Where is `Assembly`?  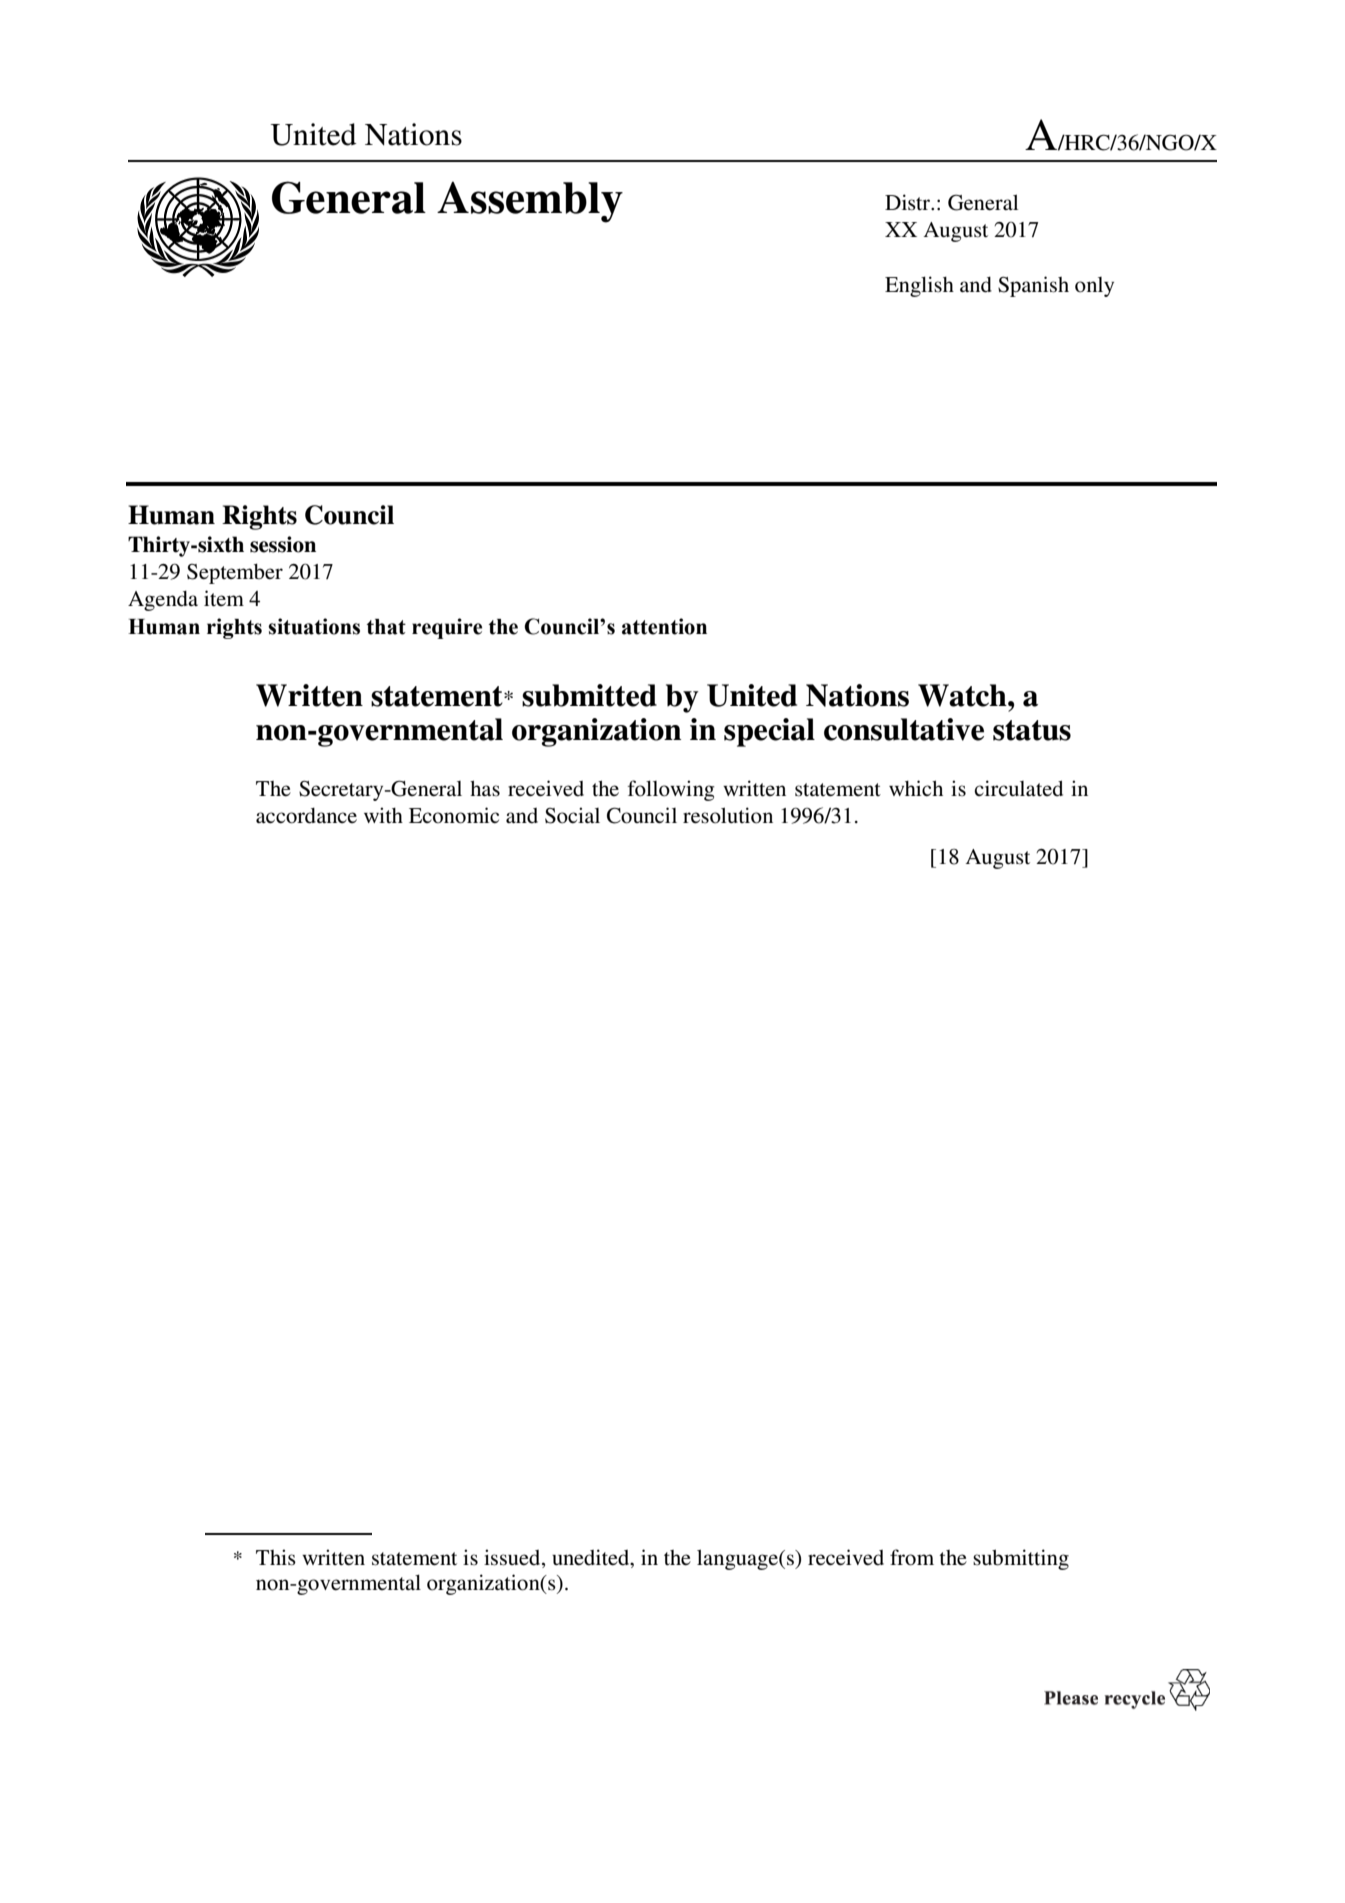 Assembly is located at coordinates (530, 202).
